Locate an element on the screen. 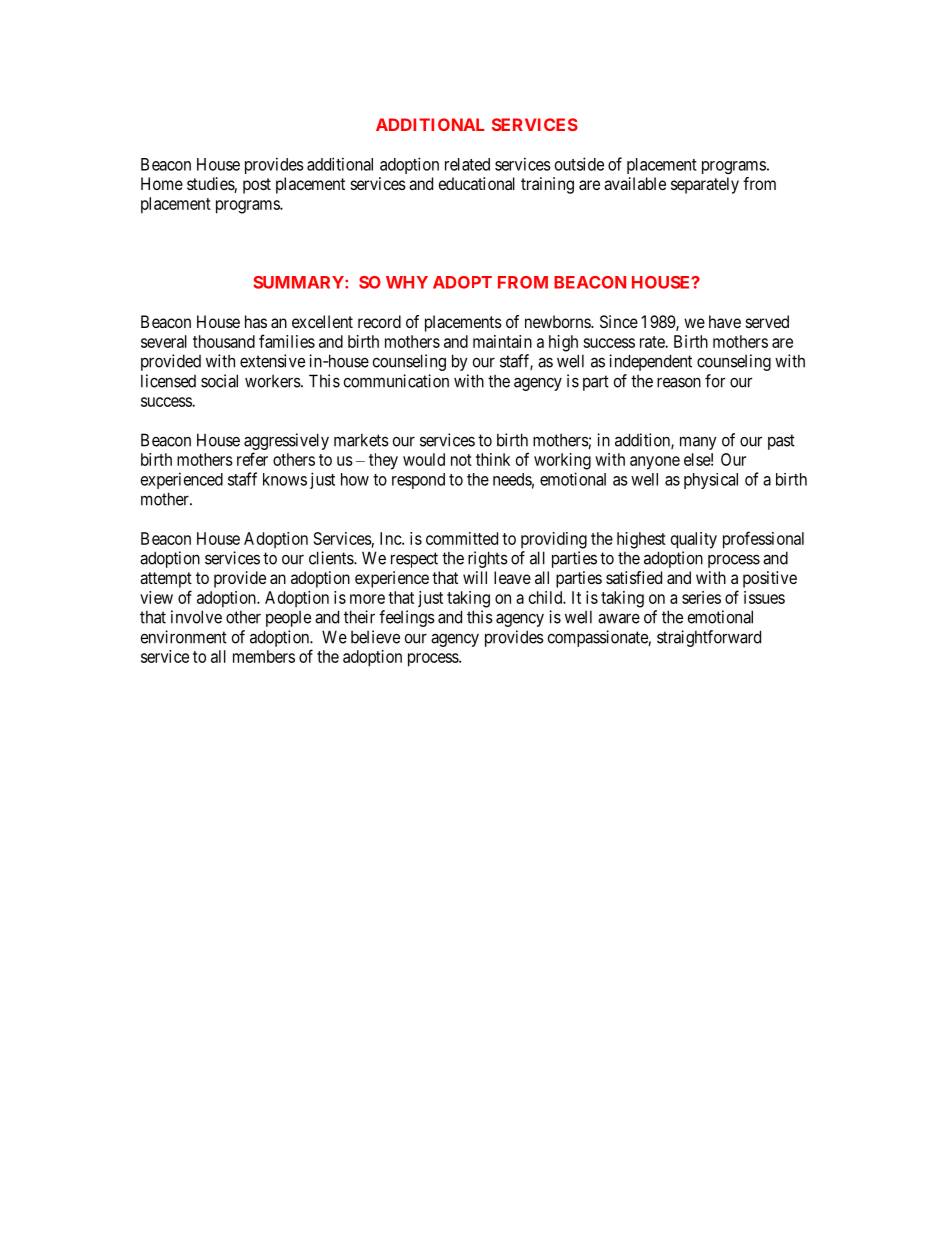 The image size is (952, 1233). reason is located at coordinates (679, 382).
